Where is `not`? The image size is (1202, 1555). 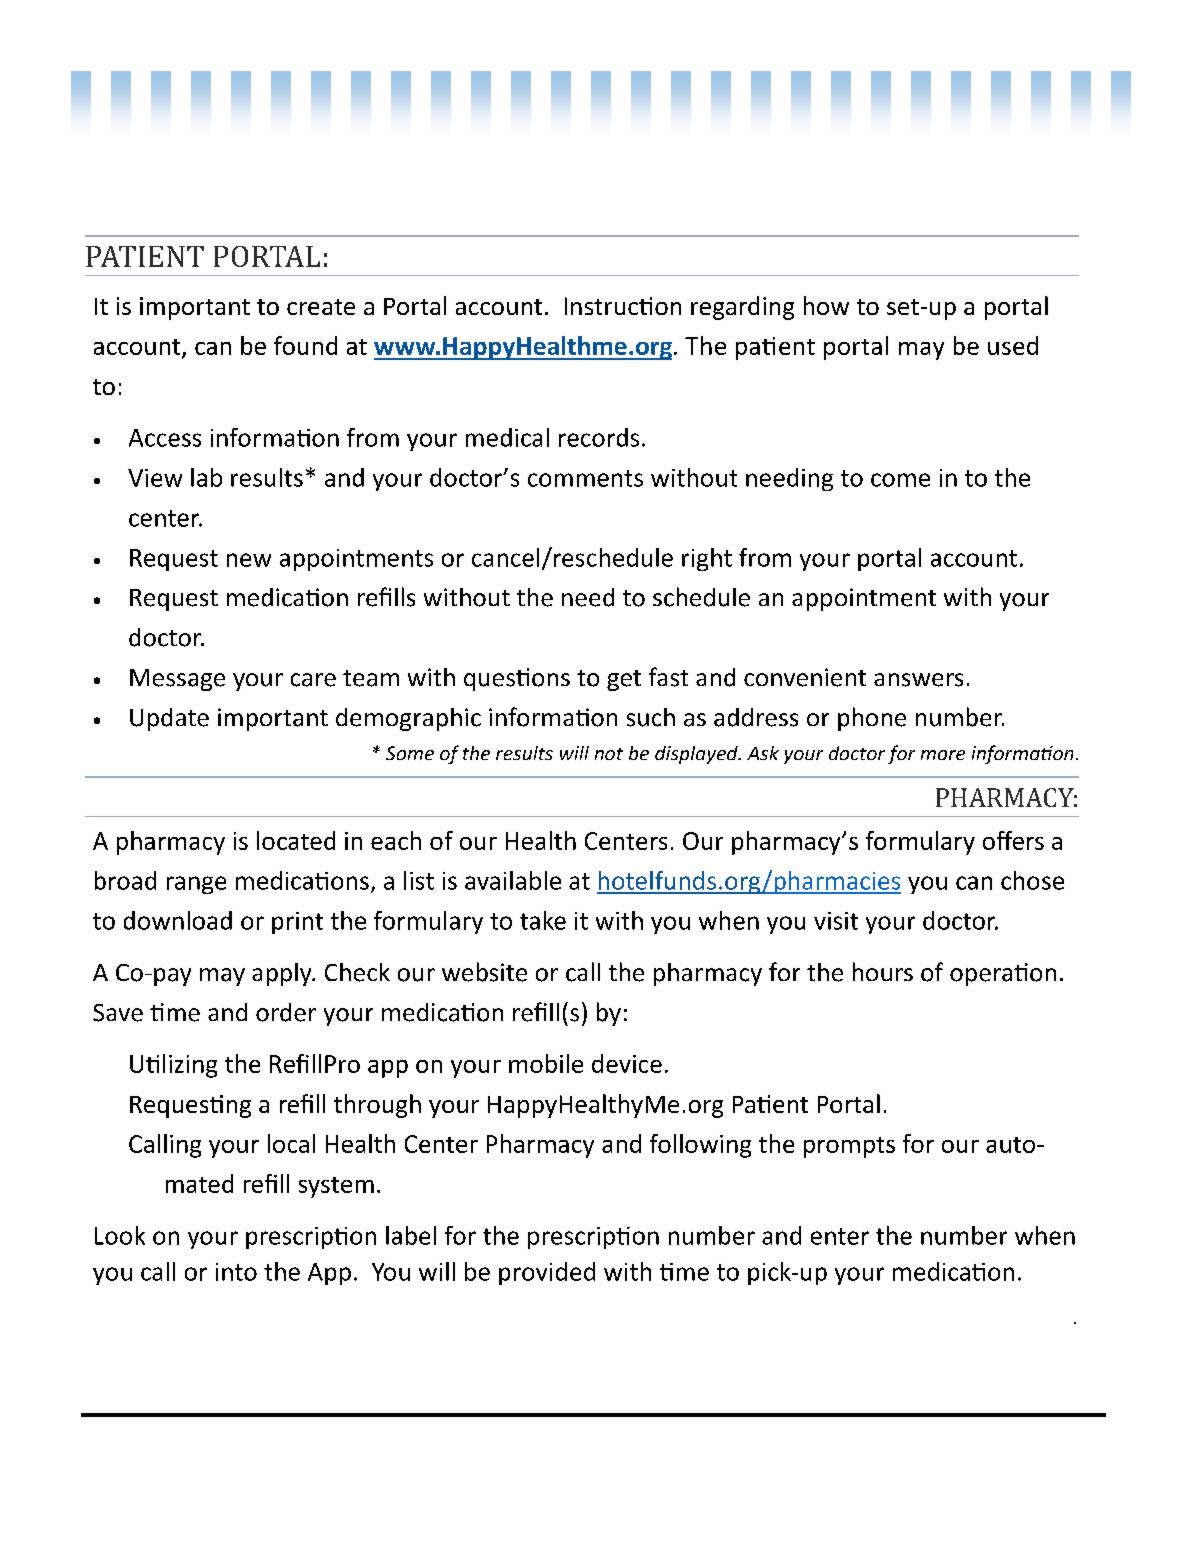 not is located at coordinates (609, 754).
